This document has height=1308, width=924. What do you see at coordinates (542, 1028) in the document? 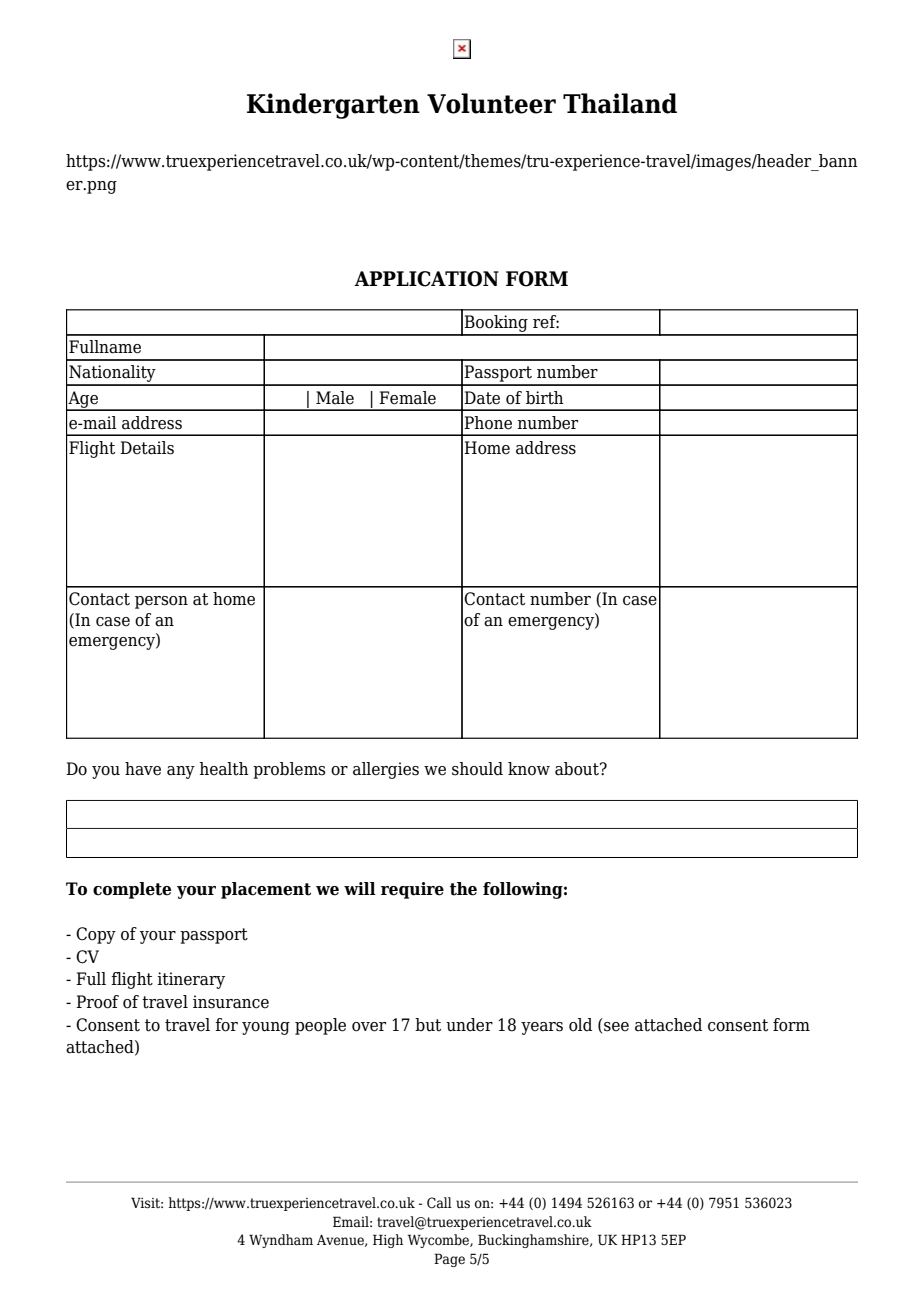
I see `years` at bounding box center [542, 1028].
